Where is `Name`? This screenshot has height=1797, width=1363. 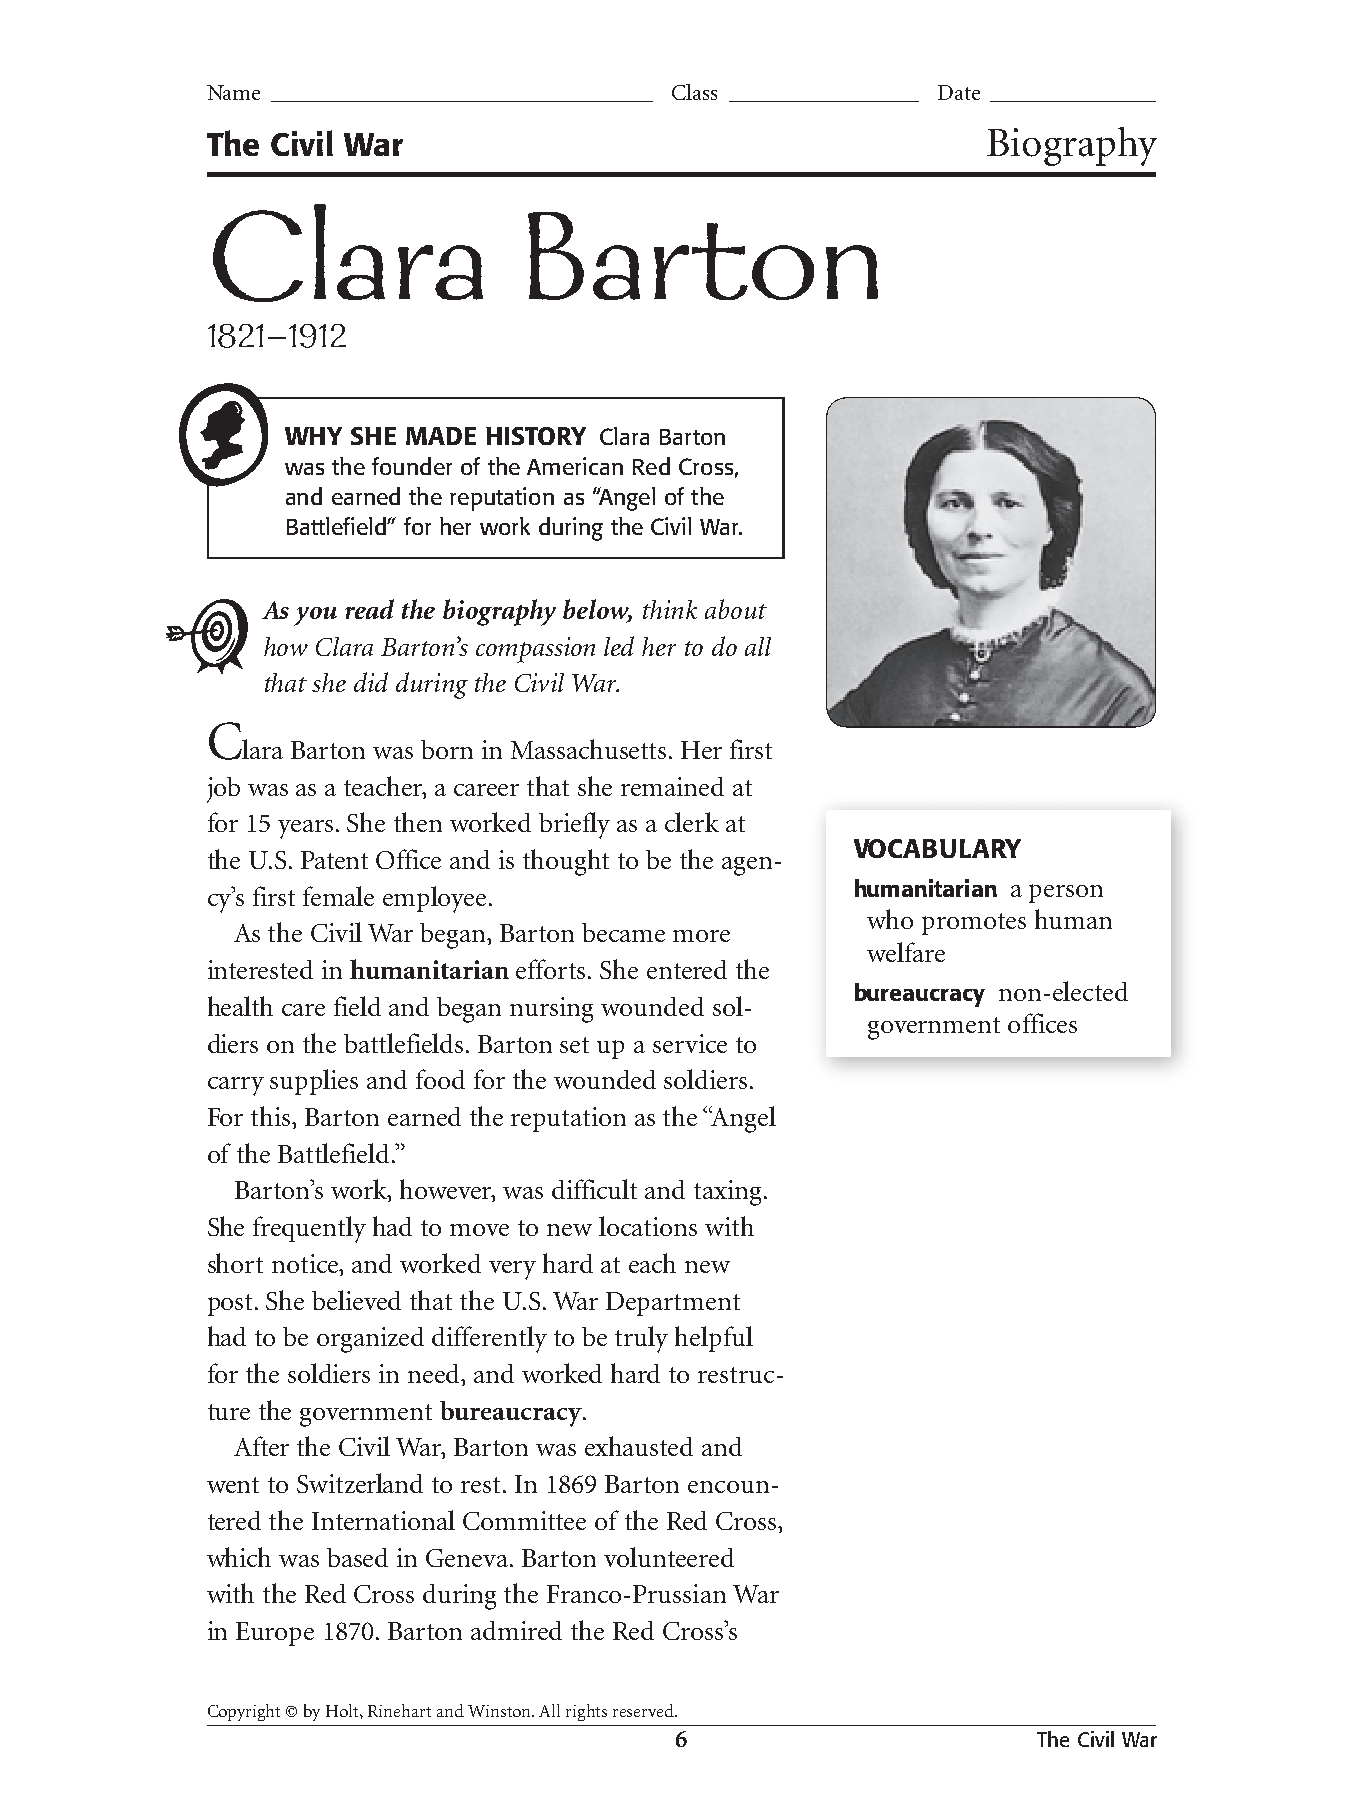
Name is located at coordinates (233, 92).
